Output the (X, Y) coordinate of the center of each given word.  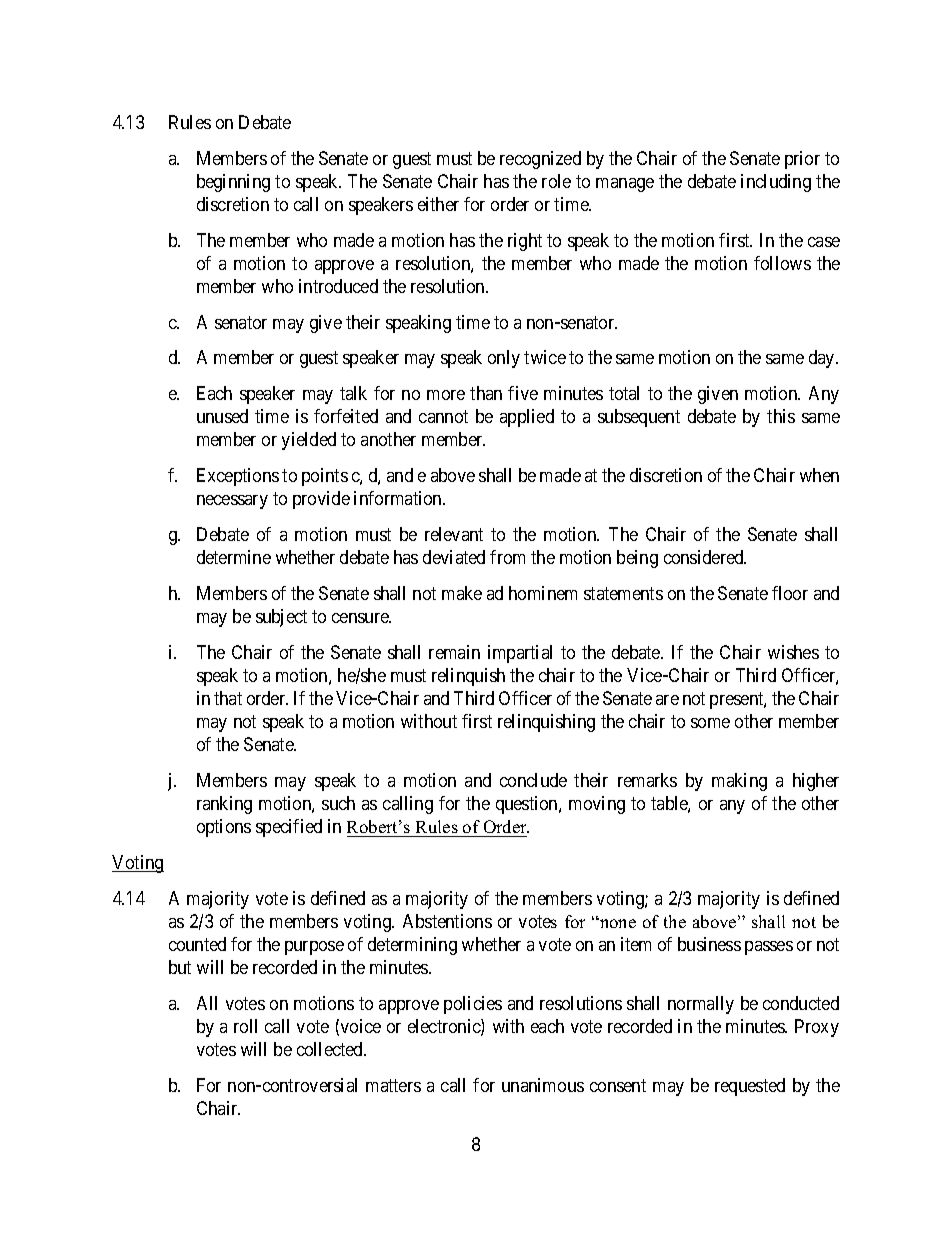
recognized (540, 160)
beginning (233, 183)
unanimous (543, 1085)
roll (245, 1026)
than (486, 393)
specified (289, 828)
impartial (520, 654)
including (776, 183)
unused (222, 416)
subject (281, 618)
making (739, 782)
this (781, 416)
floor (790, 593)
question (528, 805)
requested (750, 1087)
